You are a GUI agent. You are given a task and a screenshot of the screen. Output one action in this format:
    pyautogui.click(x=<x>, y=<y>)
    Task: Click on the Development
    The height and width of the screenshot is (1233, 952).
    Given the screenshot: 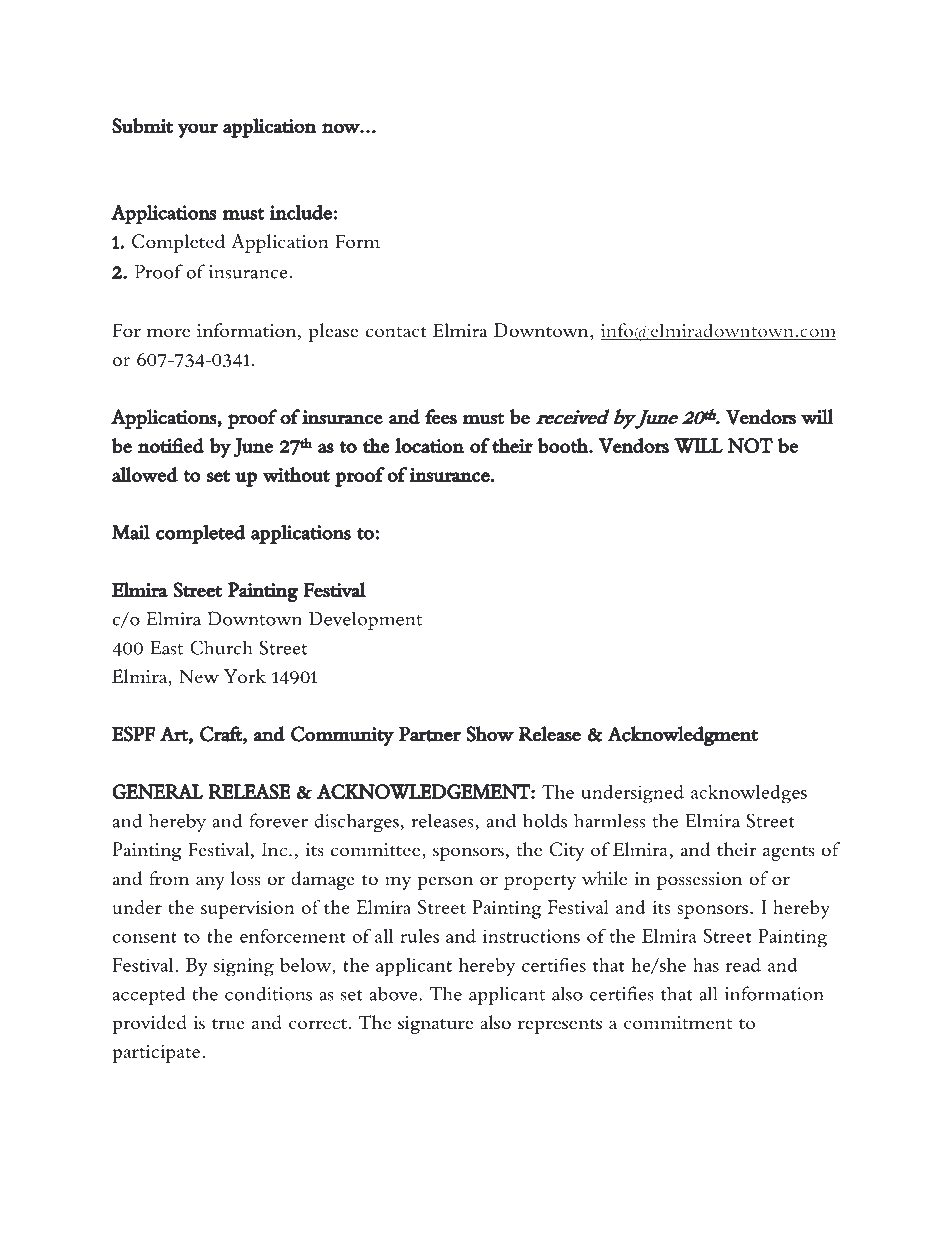 What is the action you would take?
    pyautogui.click(x=365, y=620)
